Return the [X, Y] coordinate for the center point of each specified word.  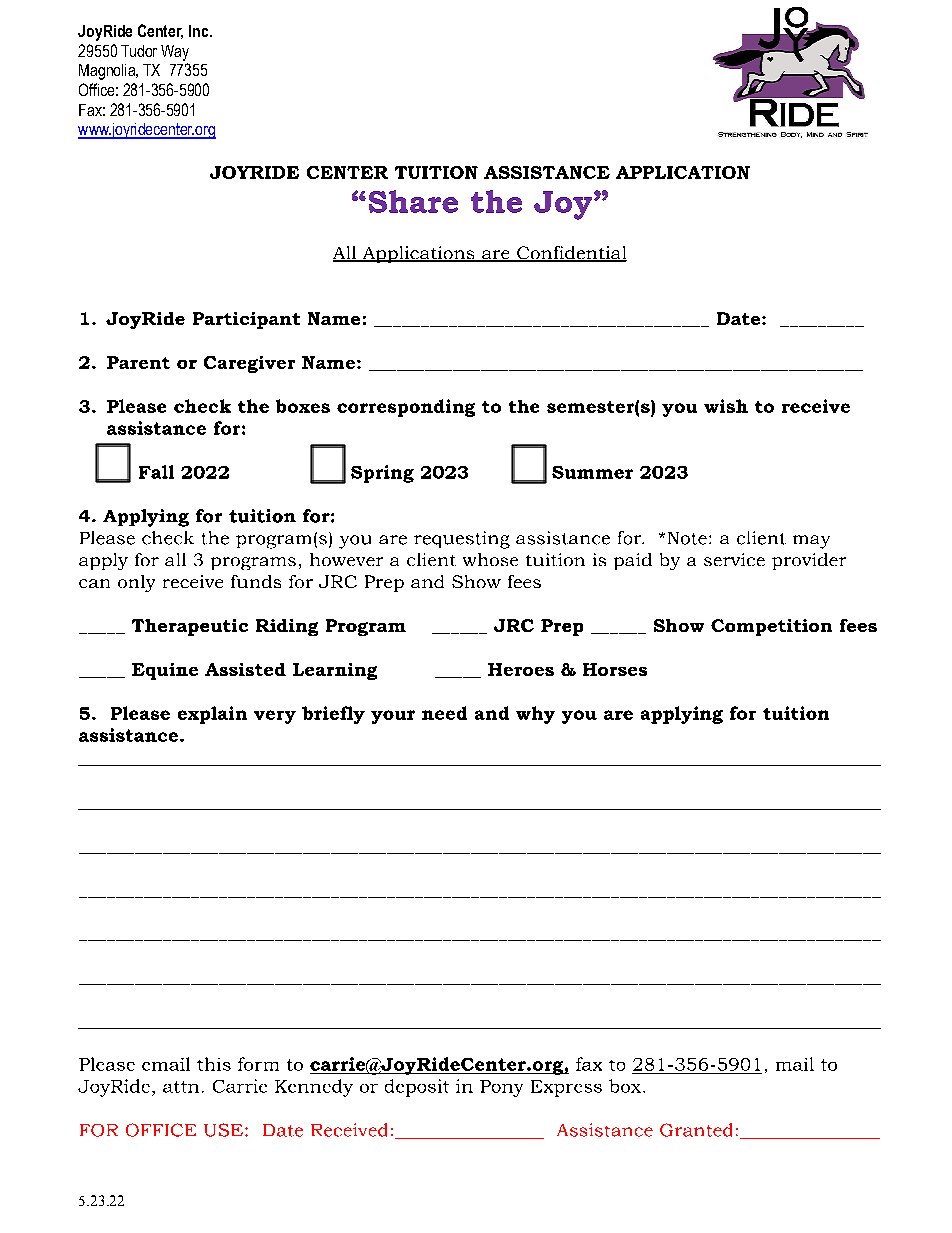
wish [726, 406]
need [444, 713]
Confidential [571, 254]
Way [175, 53]
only [136, 583]
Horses [615, 669]
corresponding [406, 408]
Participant [246, 320]
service [734, 559]
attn [181, 1087]
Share [413, 201]
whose [490, 559]
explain [212, 715]
